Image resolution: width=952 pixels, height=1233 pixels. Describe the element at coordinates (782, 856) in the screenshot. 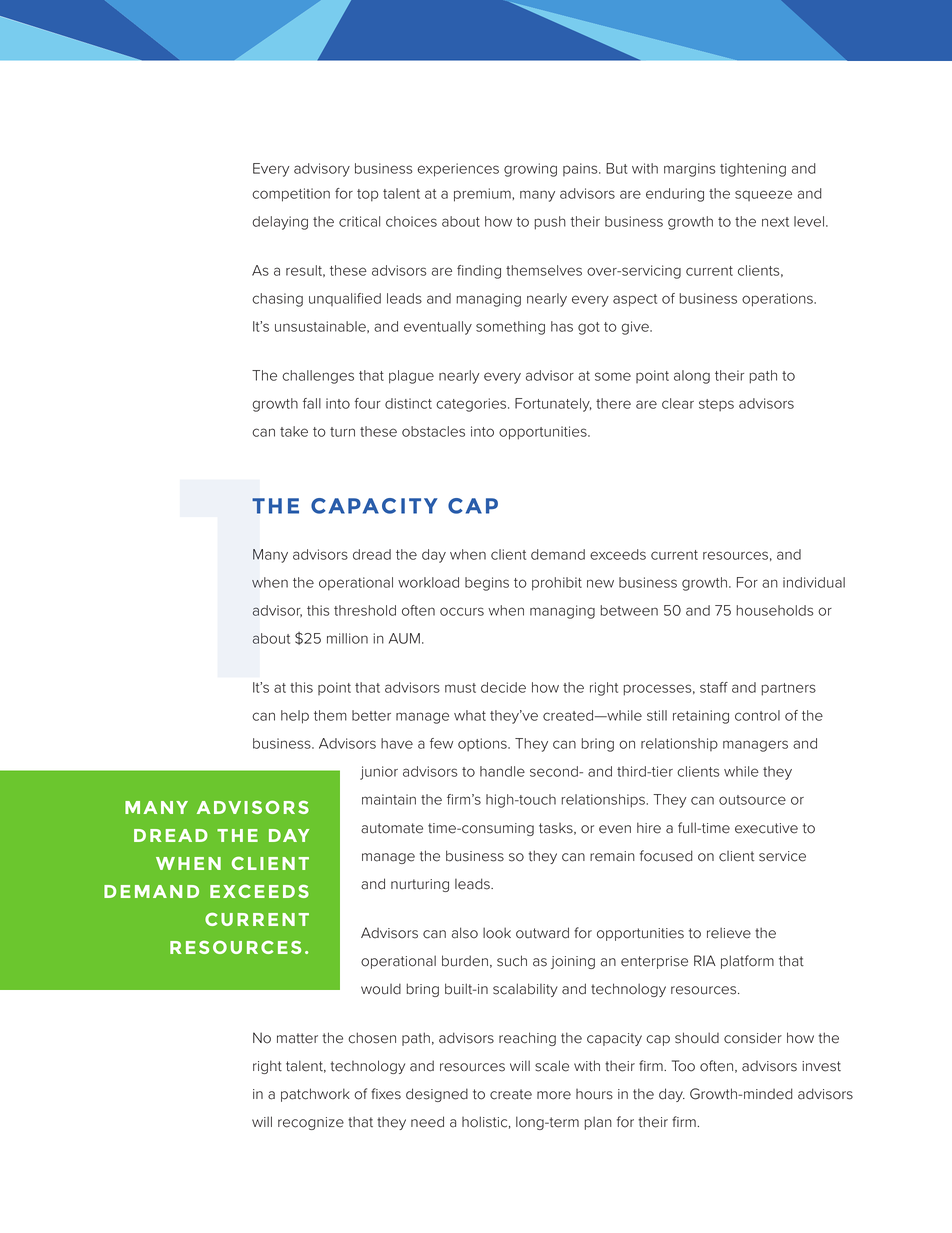

I see `service` at that location.
